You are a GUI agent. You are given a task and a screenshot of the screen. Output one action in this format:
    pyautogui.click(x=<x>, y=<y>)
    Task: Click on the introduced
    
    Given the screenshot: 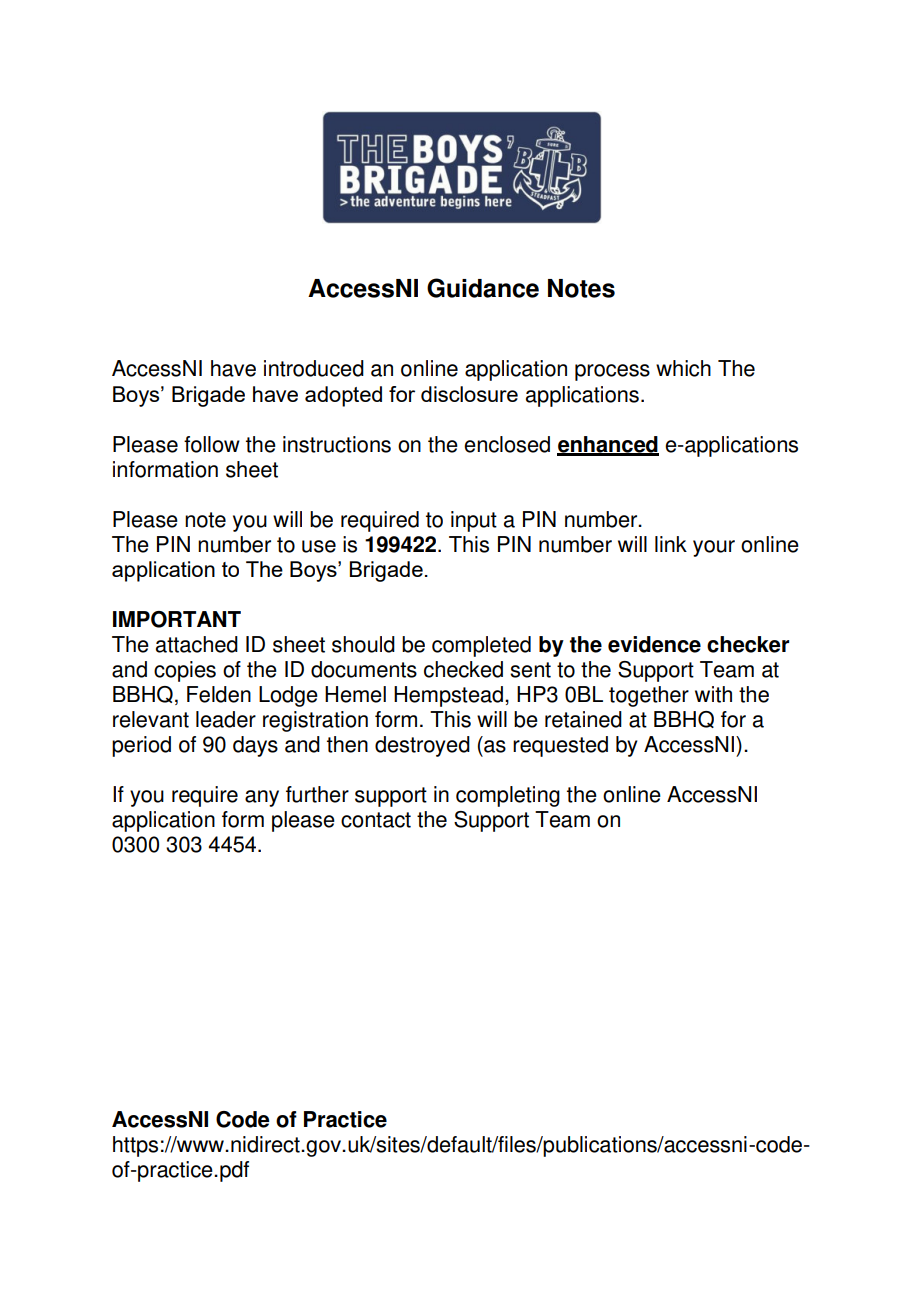 What is the action you would take?
    pyautogui.click(x=314, y=368)
